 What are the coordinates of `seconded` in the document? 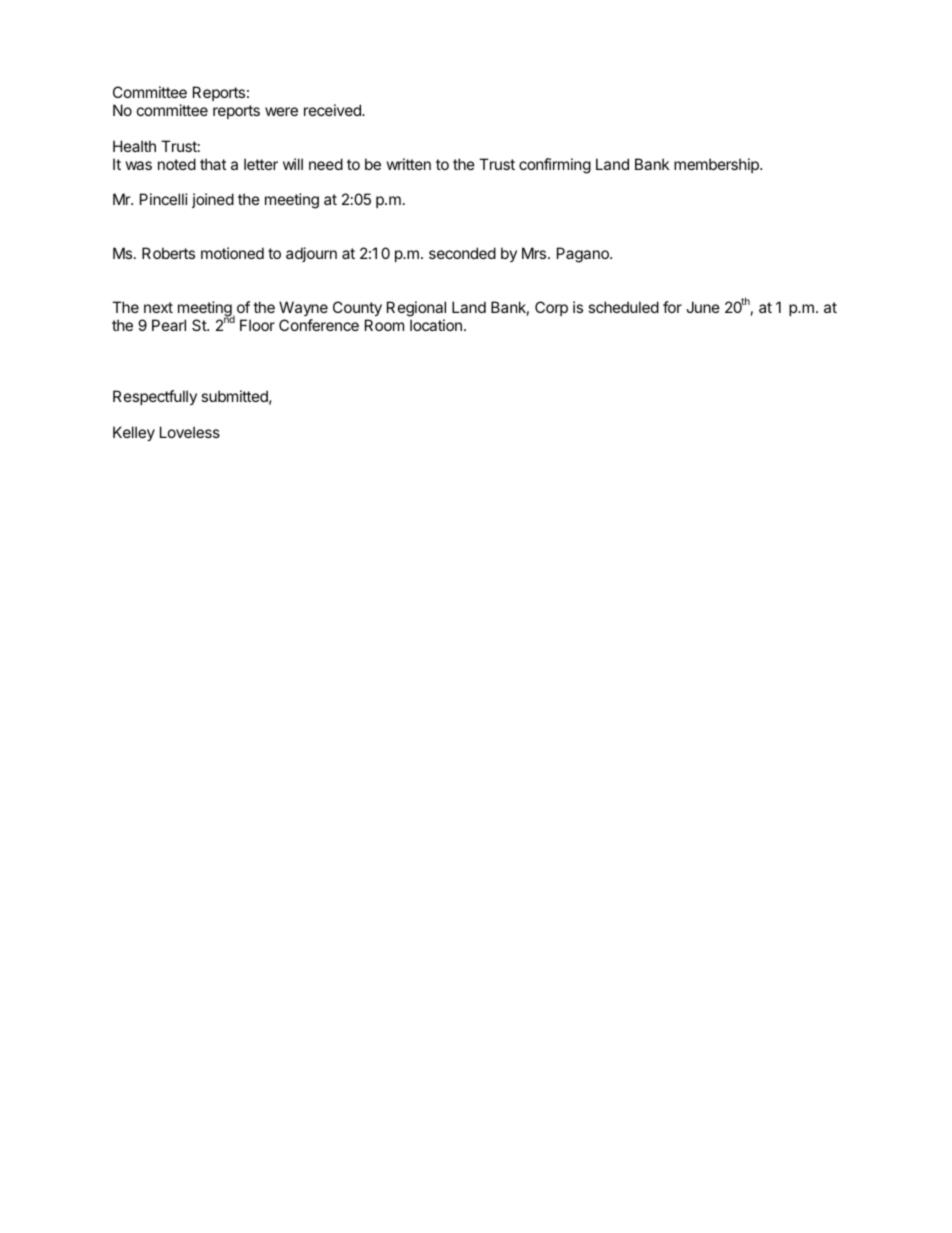 It's located at (462, 253).
